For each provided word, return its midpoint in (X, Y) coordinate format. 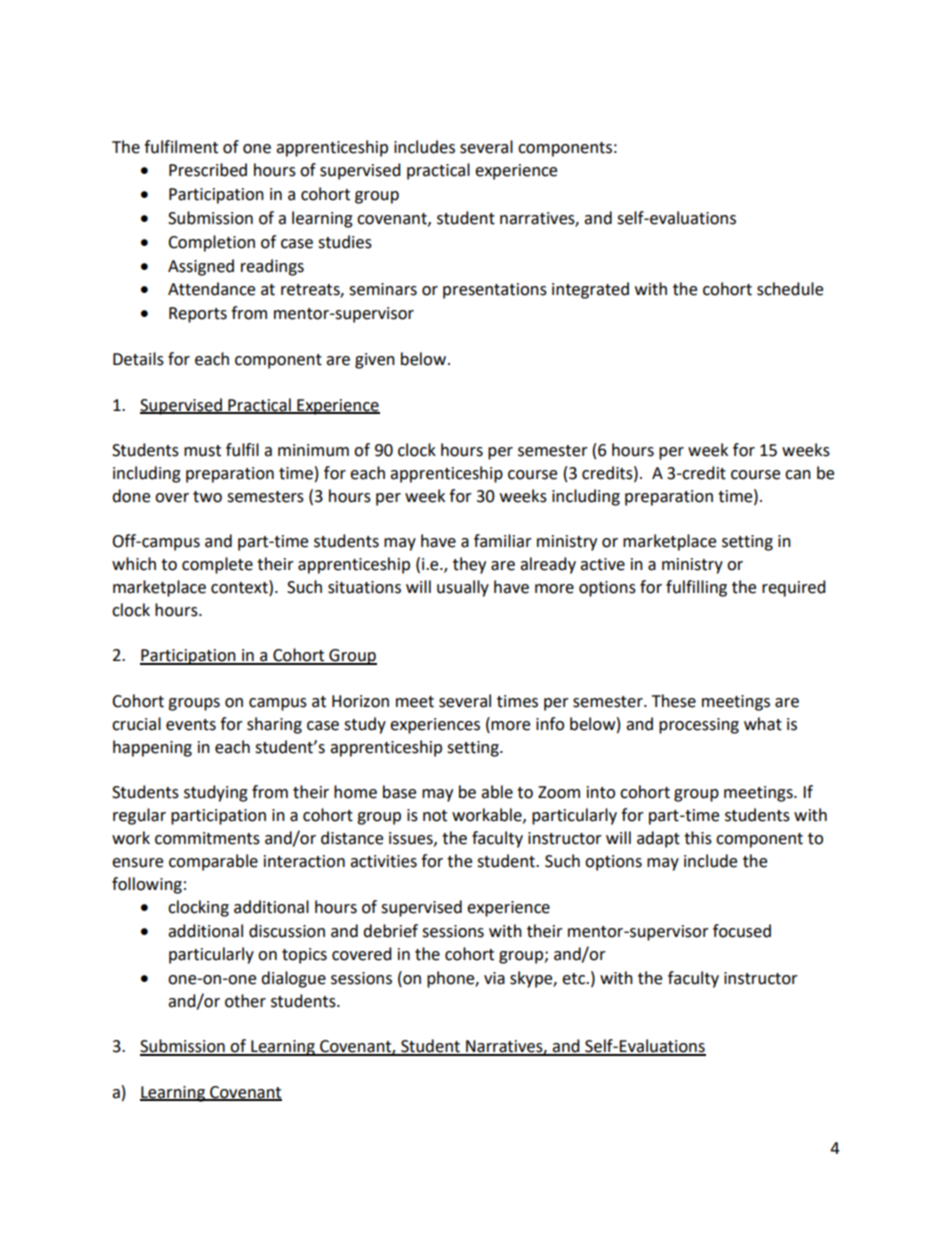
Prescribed (208, 170)
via (494, 978)
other (245, 1001)
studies (345, 242)
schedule (790, 289)
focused (742, 931)
